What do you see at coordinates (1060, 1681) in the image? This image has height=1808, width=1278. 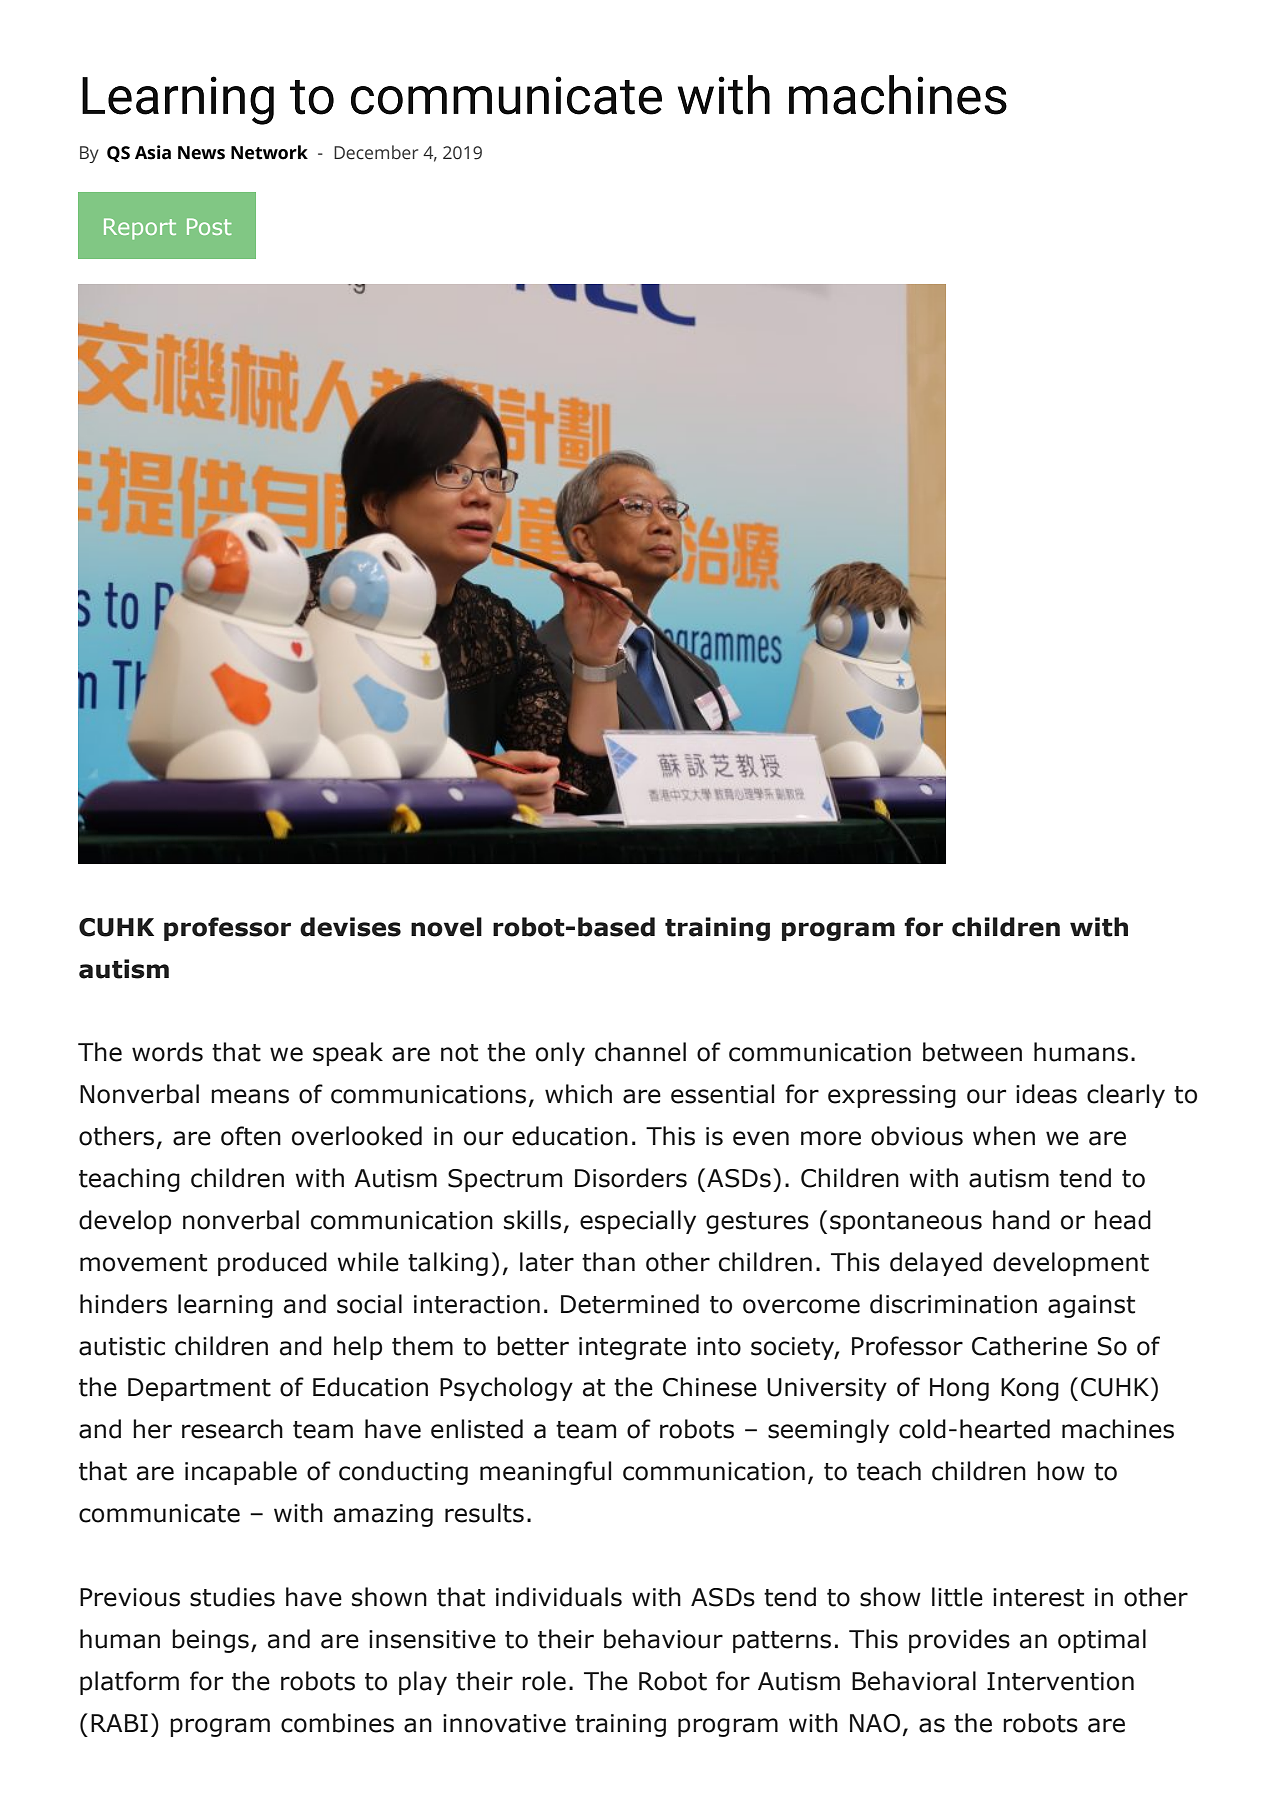 I see `Intervention` at bounding box center [1060, 1681].
